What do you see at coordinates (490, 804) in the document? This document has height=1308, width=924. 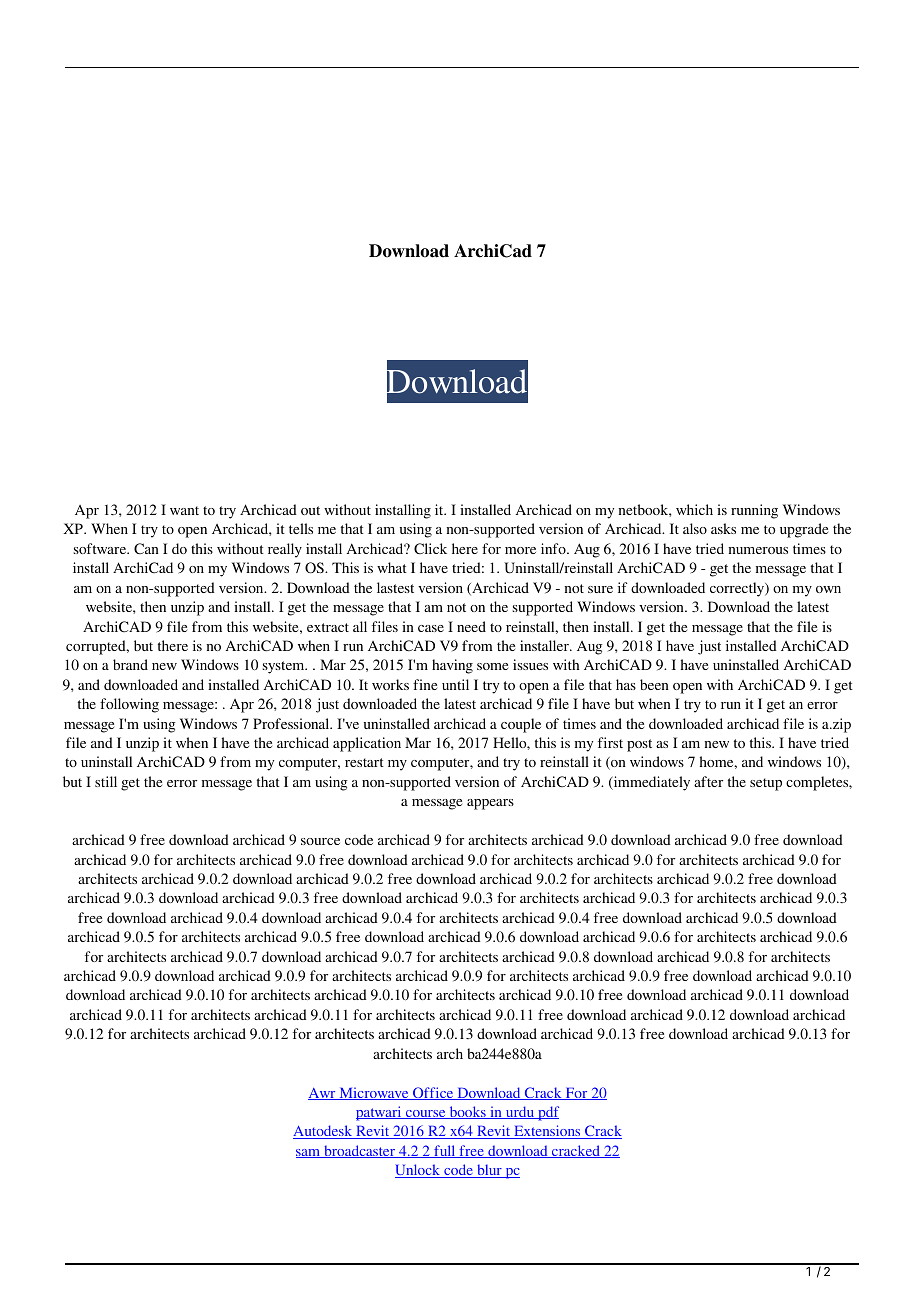 I see `appears` at bounding box center [490, 804].
